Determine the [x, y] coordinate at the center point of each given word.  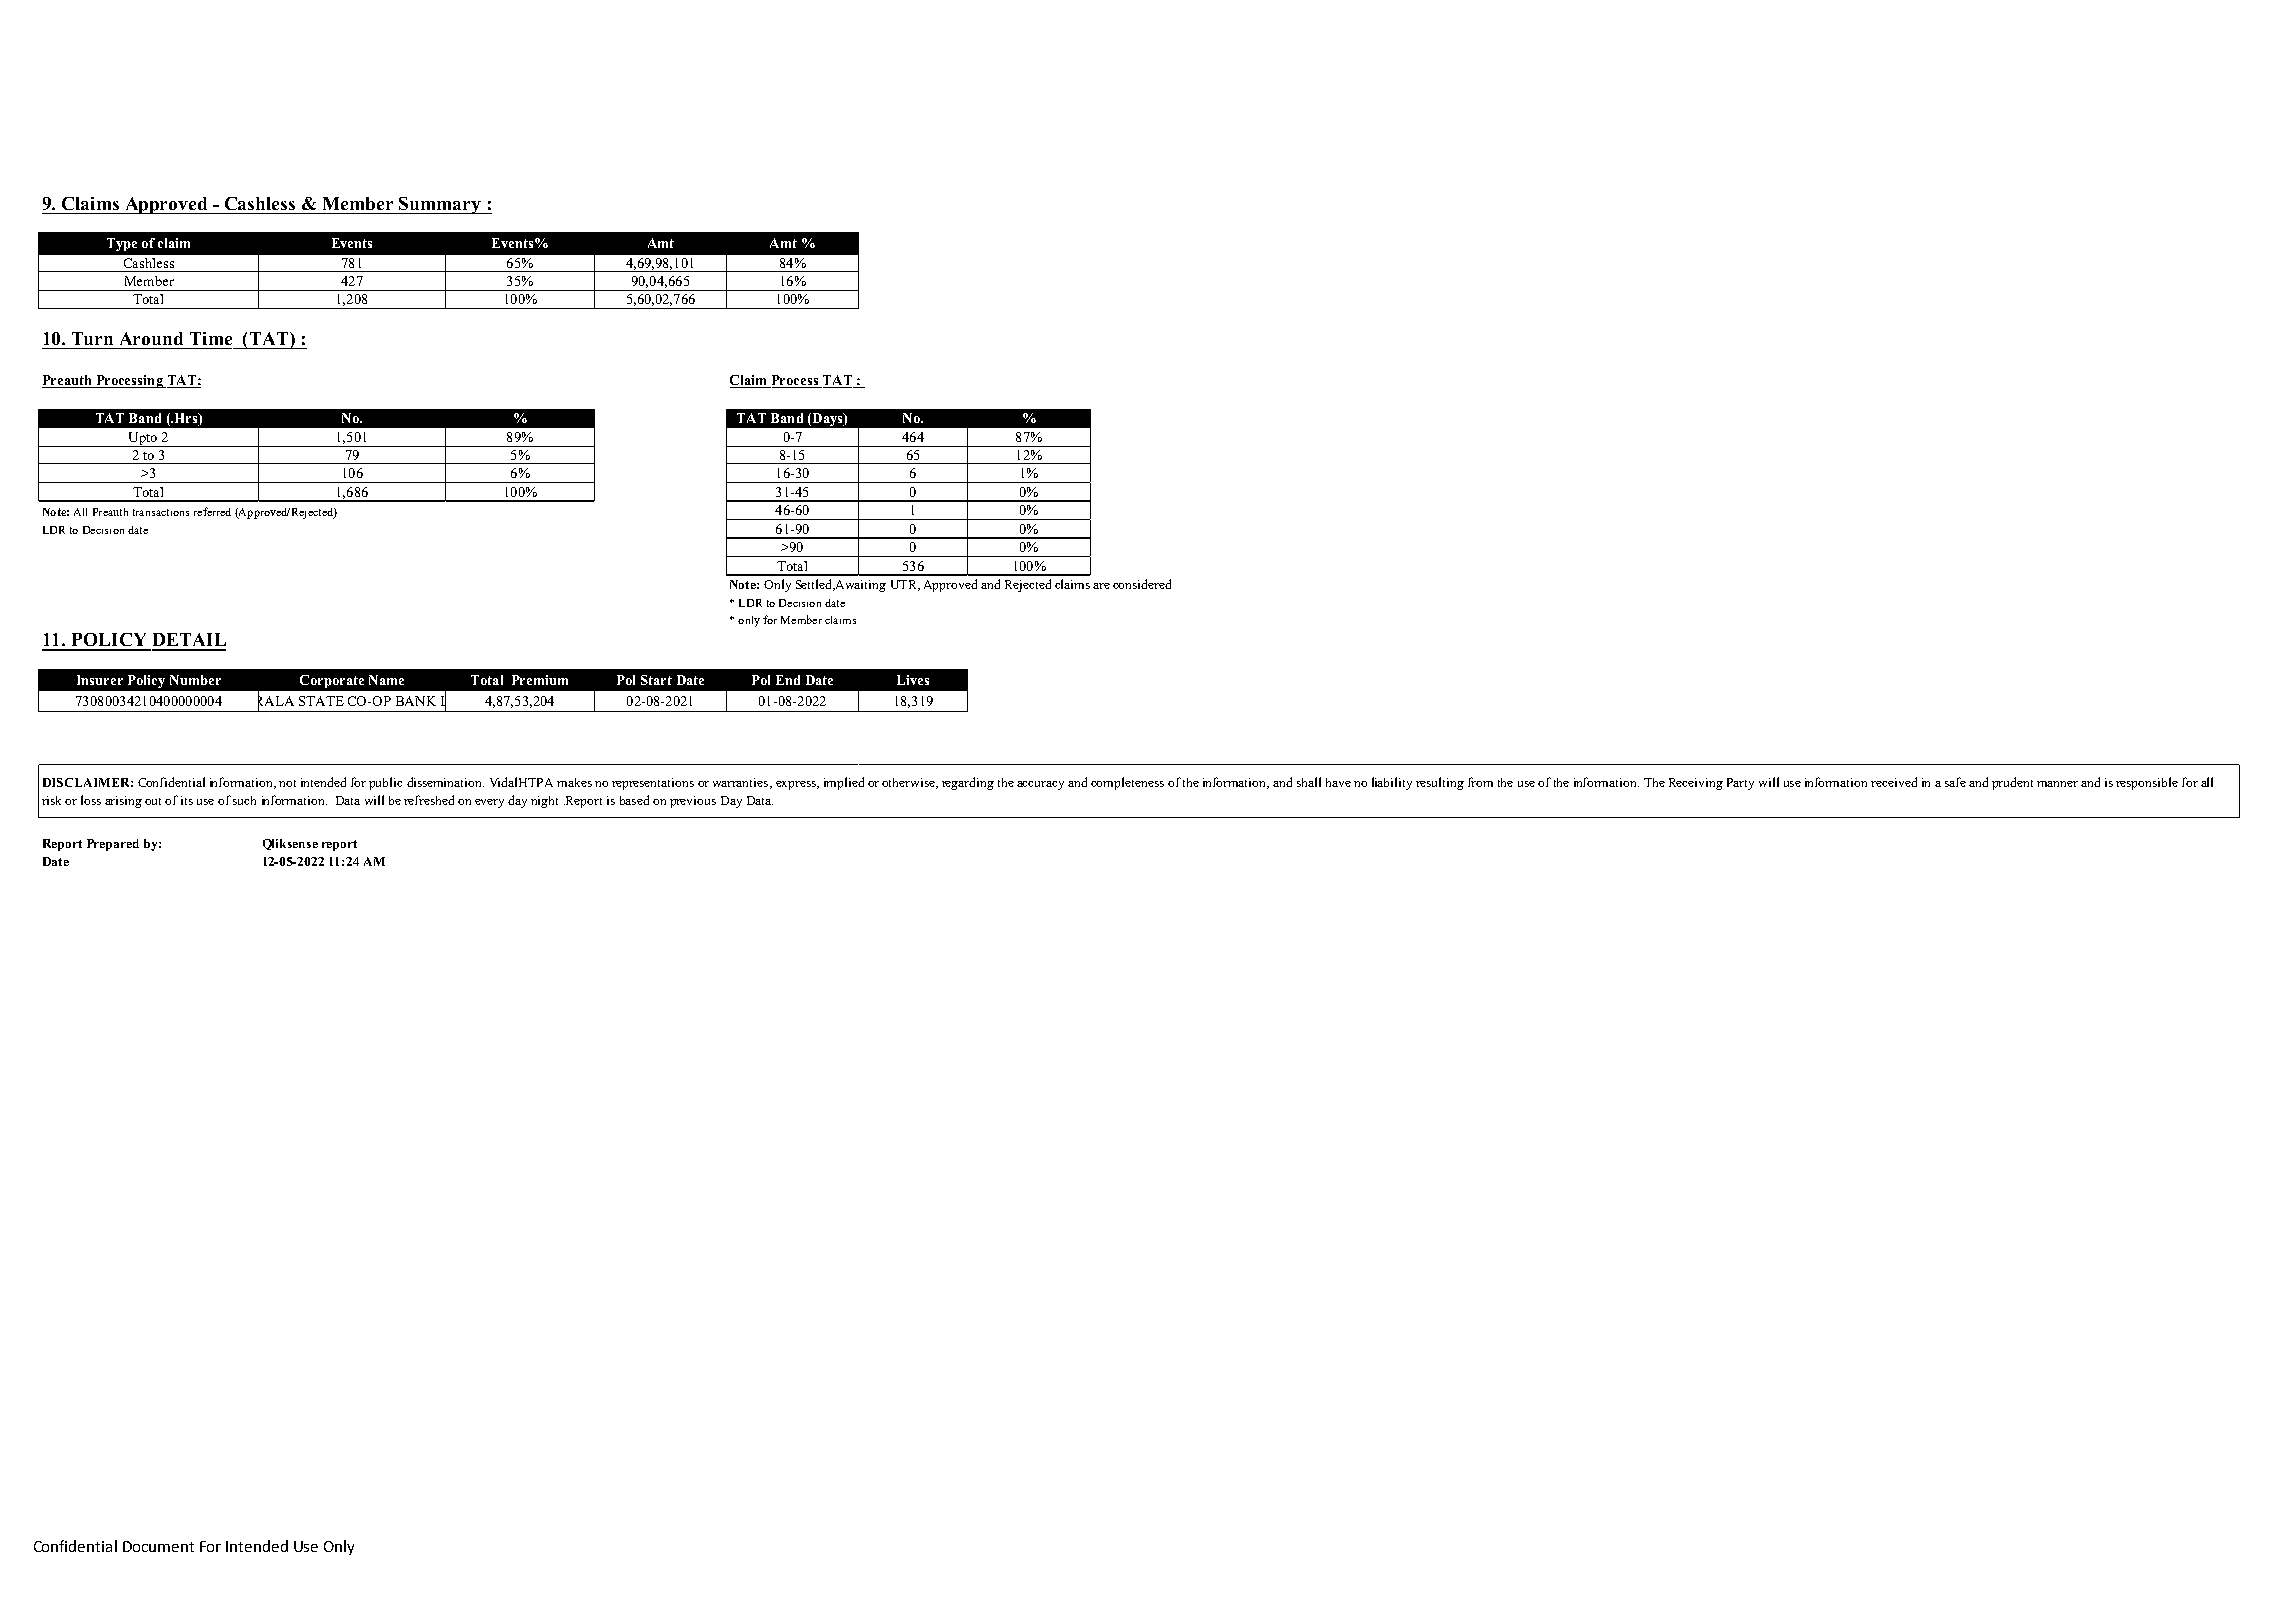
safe [1955, 782]
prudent [2012, 783]
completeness [1127, 783]
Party [1740, 784]
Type [122, 244]
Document [158, 1546]
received [1894, 782]
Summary [440, 205]
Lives [913, 680]
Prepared [113, 845]
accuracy [1040, 785]
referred [212, 511]
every [489, 803]
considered [1142, 584]
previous [693, 802]
